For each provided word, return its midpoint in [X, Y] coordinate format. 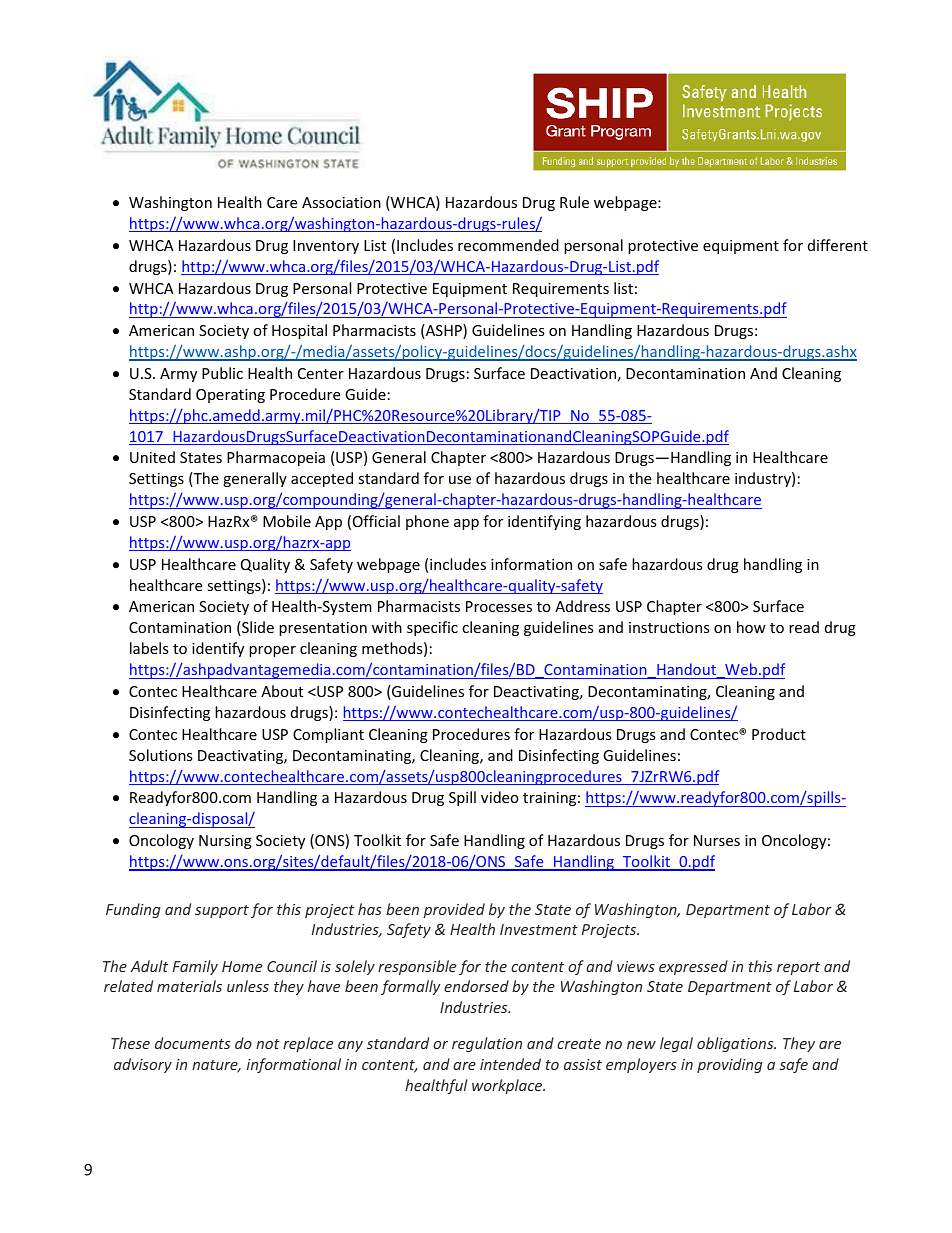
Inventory [326, 247]
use [460, 480]
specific [432, 628]
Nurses [717, 840]
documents [192, 1043]
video [500, 797]
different [838, 245]
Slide [257, 628]
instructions [669, 627]
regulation [487, 1044]
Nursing [225, 842]
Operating [230, 396]
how [751, 627]
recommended [508, 245]
